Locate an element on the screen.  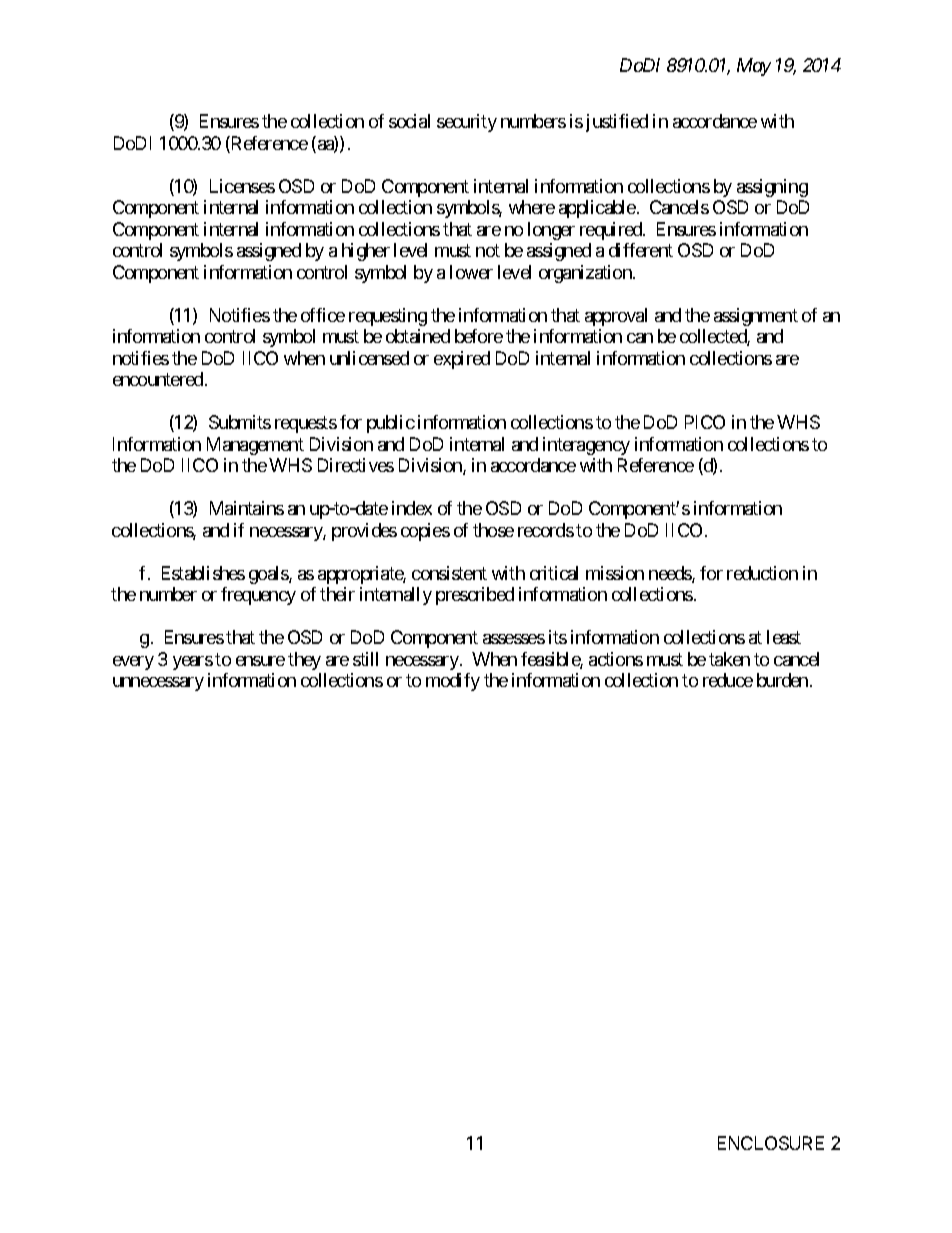
ENCLOSURE is located at coordinates (771, 1143).
